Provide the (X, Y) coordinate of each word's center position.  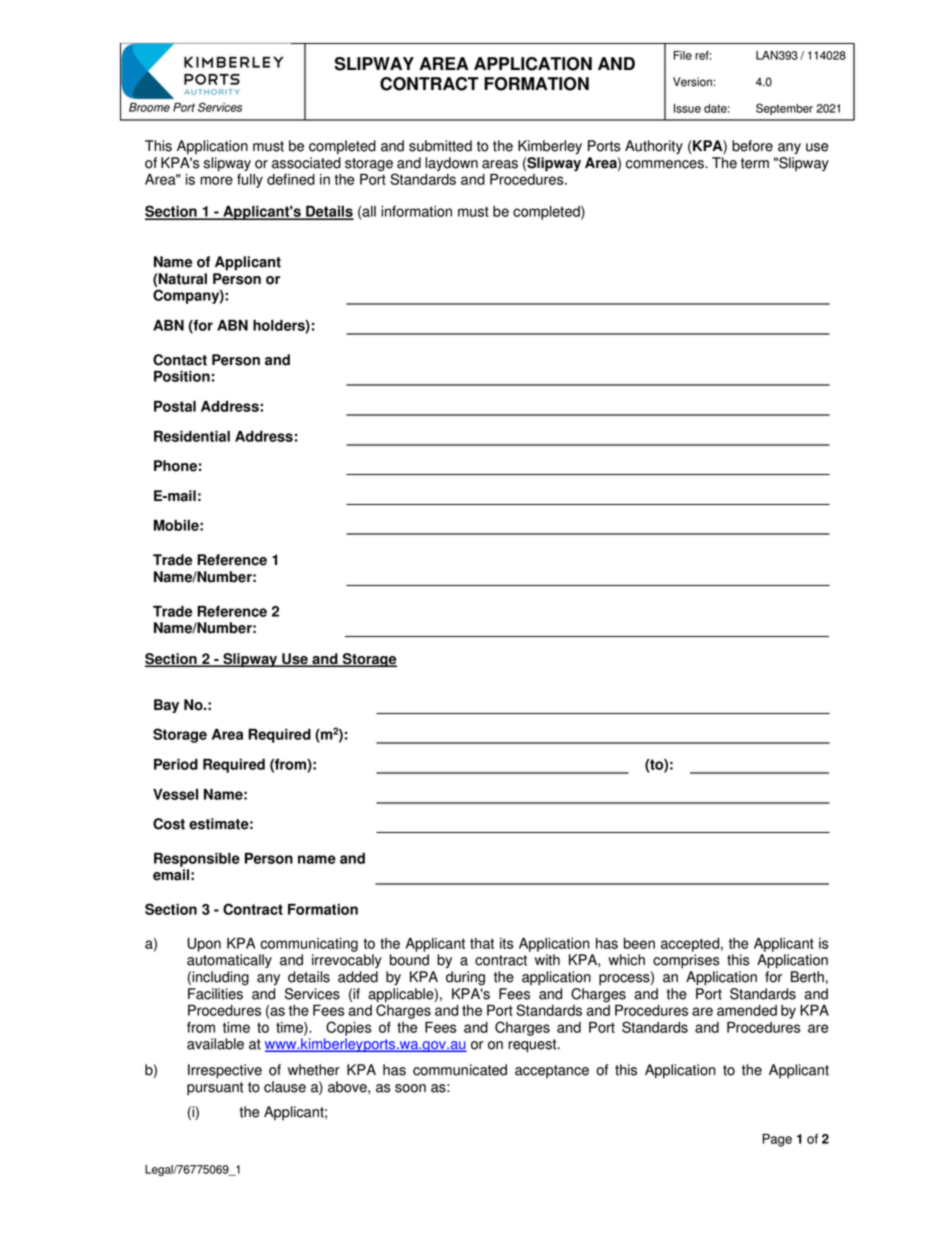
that (482, 943)
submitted (440, 146)
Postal (175, 406)
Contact (180, 360)
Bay (166, 706)
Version (693, 82)
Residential (192, 436)
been (639, 943)
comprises (686, 961)
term (755, 163)
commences (666, 164)
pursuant (215, 1089)
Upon (204, 945)
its (507, 943)
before (752, 146)
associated (306, 163)
